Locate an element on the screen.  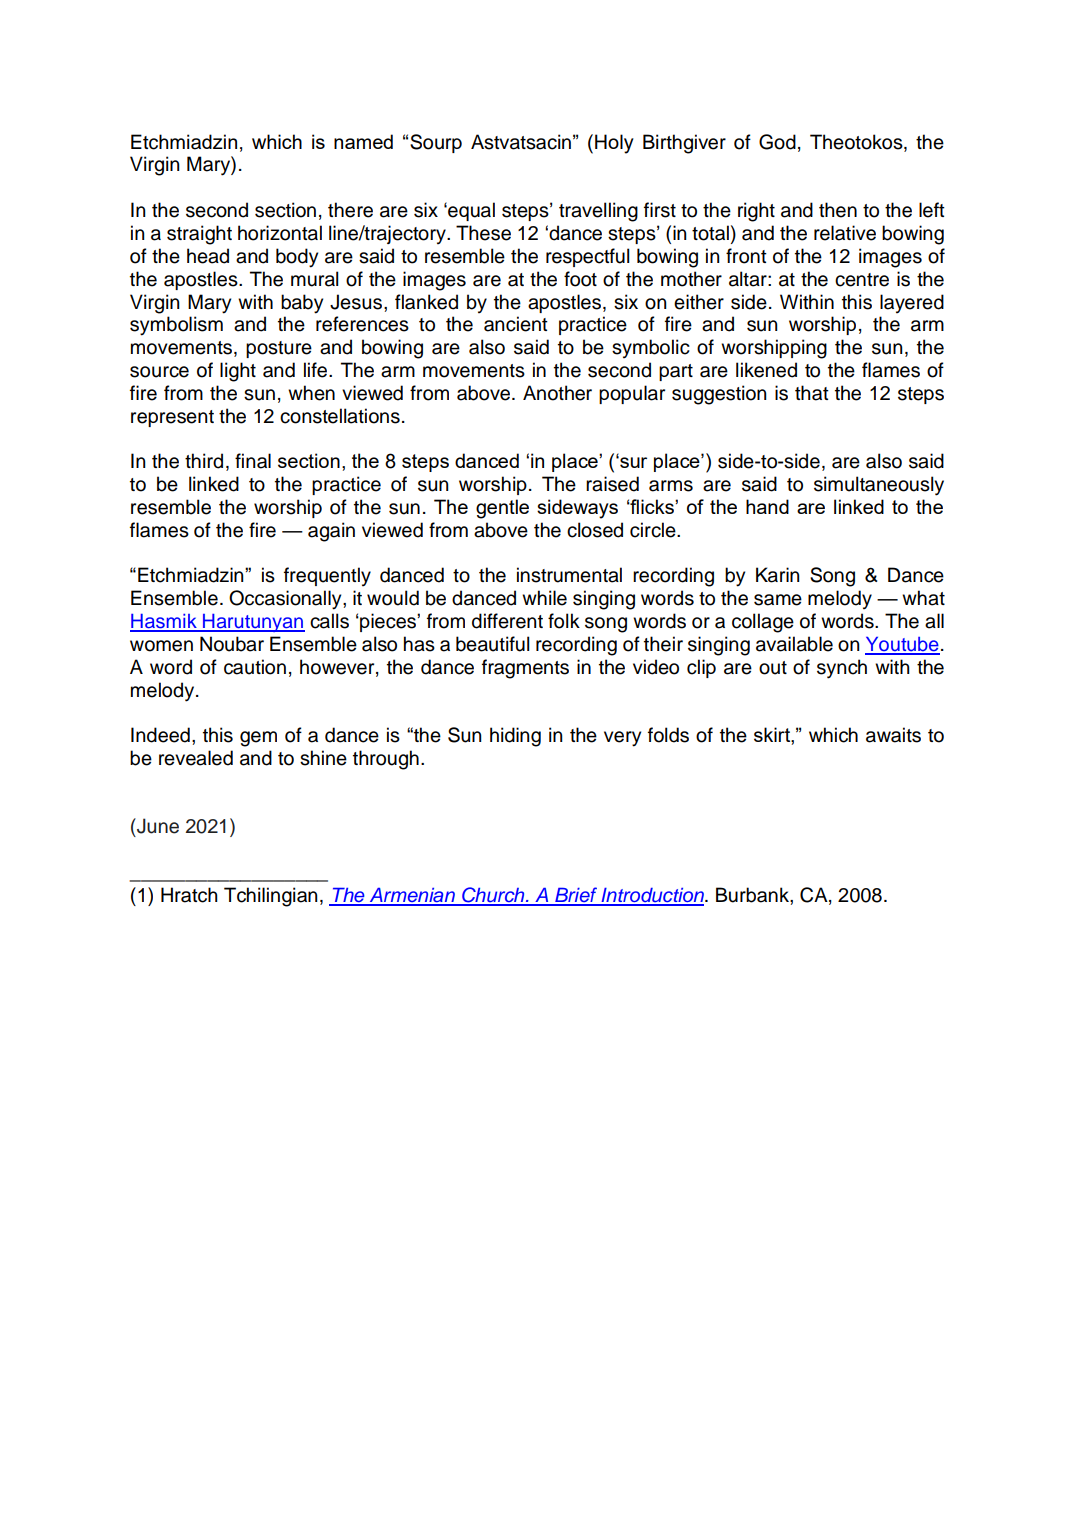
while is located at coordinates (544, 598).
